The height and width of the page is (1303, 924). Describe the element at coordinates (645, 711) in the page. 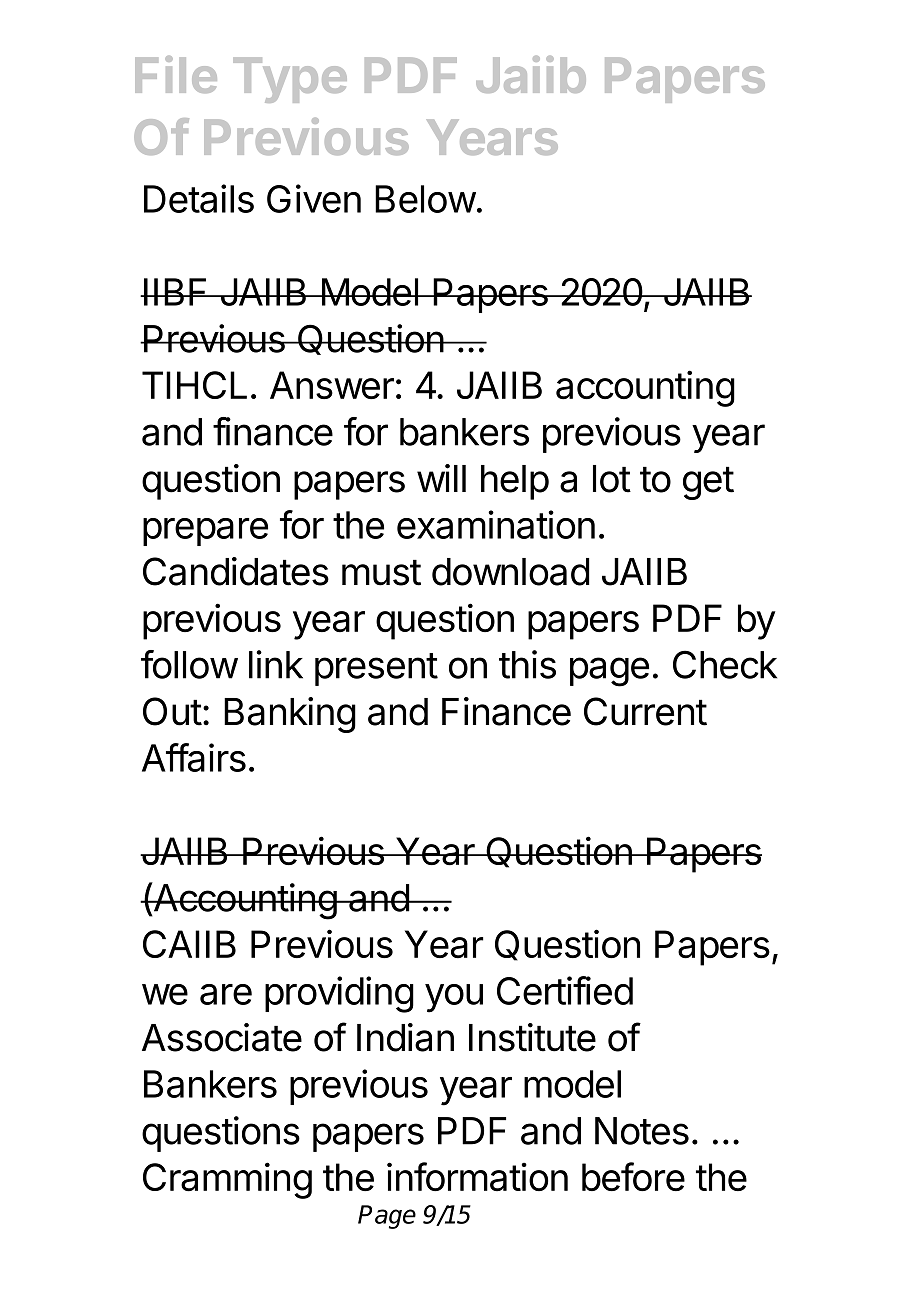

I see `Current` at that location.
